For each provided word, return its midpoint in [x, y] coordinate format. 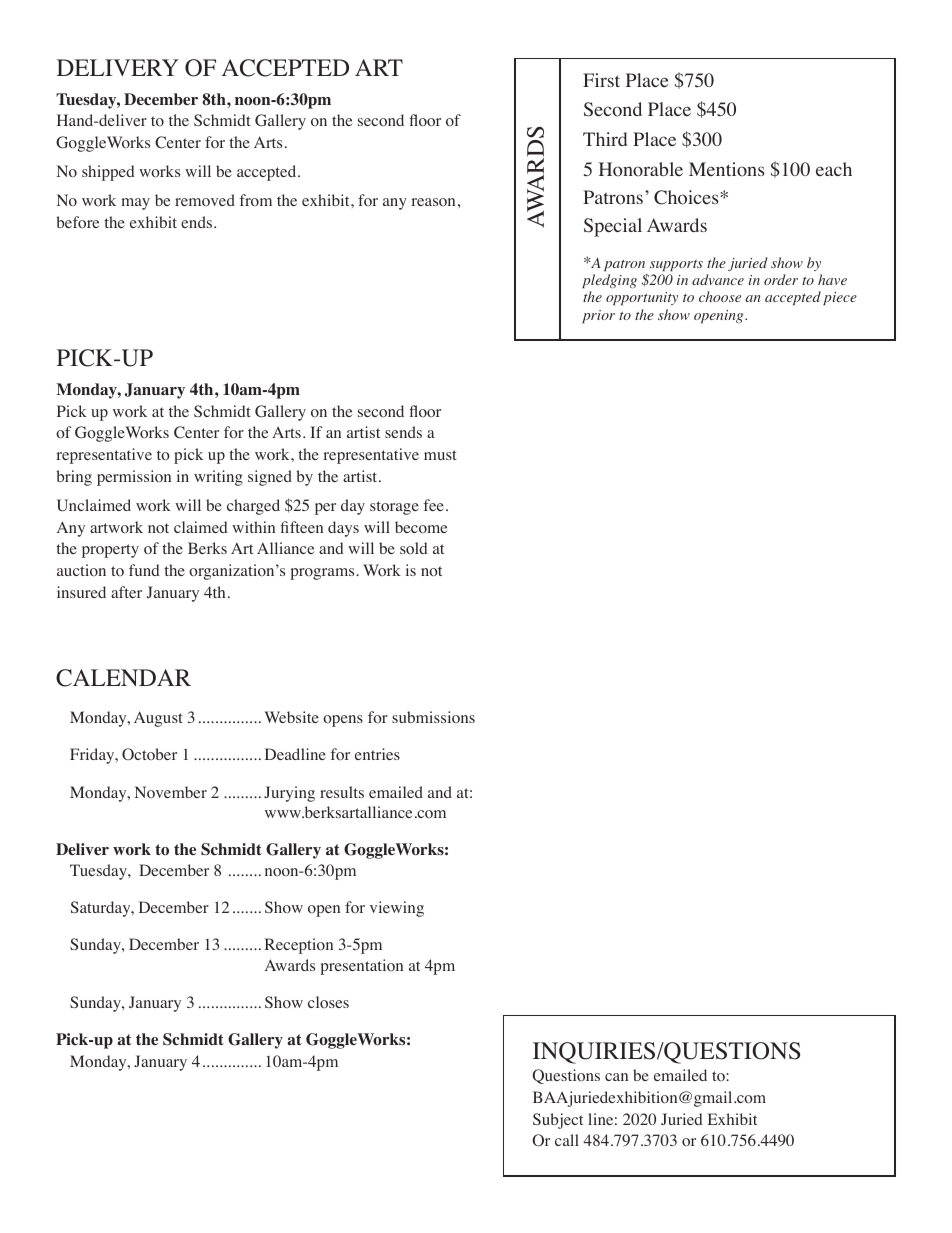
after [126, 592]
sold [414, 548]
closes [328, 1002]
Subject [558, 1121]
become [421, 527]
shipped [108, 173]
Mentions [727, 169]
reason [433, 202]
